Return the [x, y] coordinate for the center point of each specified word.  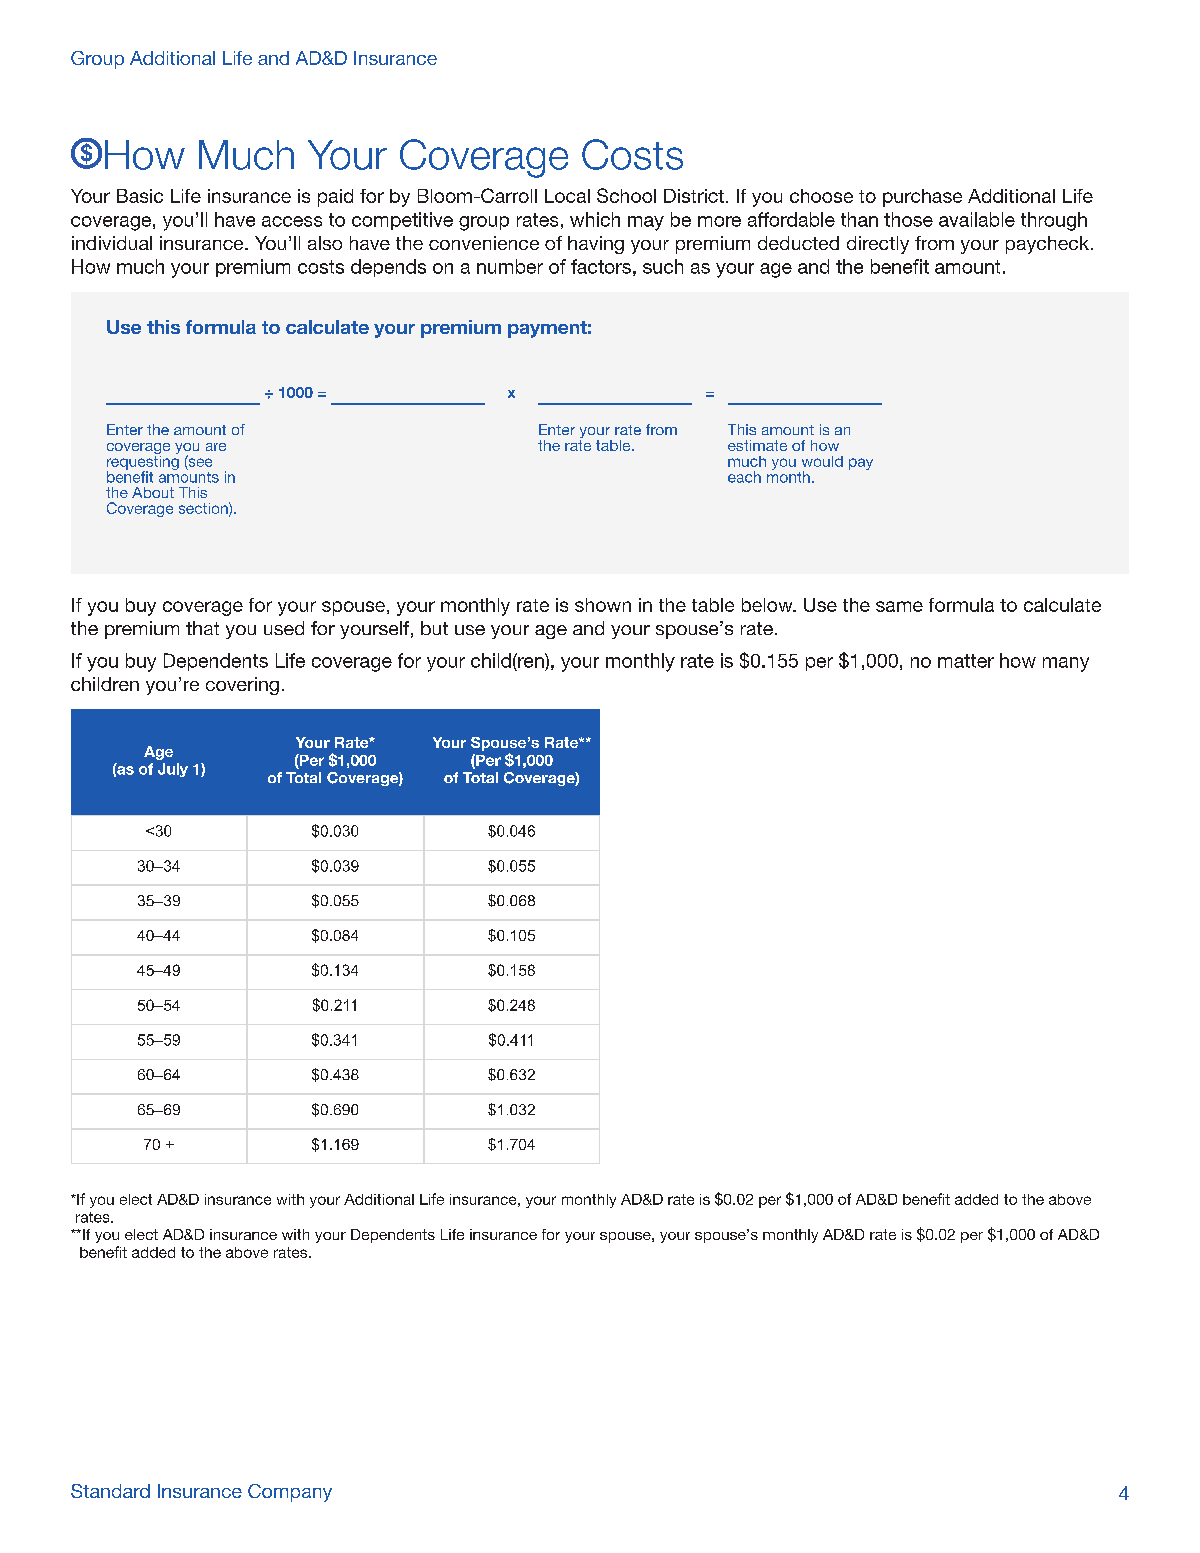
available [977, 219]
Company [290, 1493]
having [596, 245]
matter [966, 661]
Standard [110, 1491]
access [292, 221]
